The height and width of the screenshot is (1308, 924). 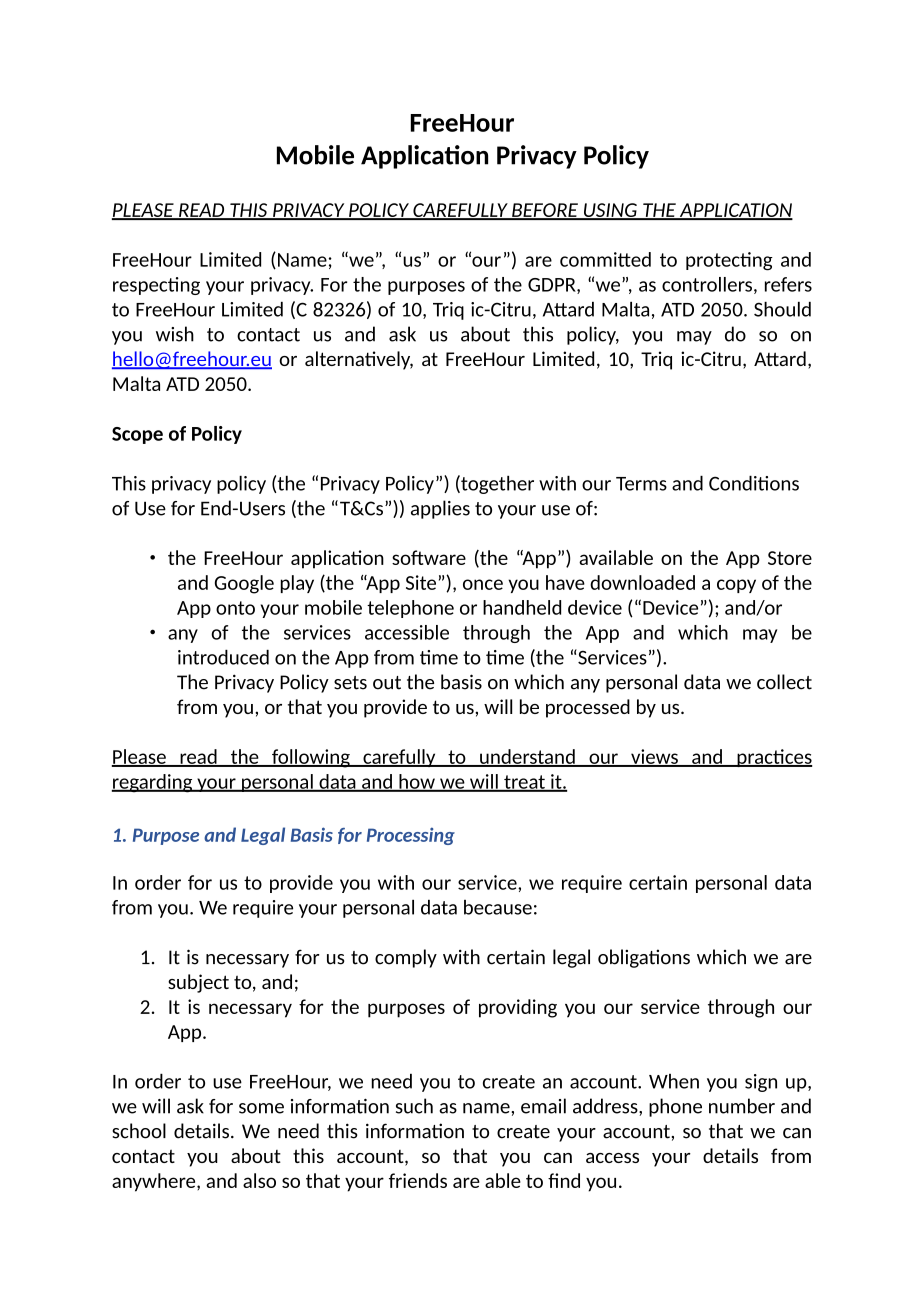 What do you see at coordinates (418, 1180) in the screenshot?
I see `friends` at bounding box center [418, 1180].
